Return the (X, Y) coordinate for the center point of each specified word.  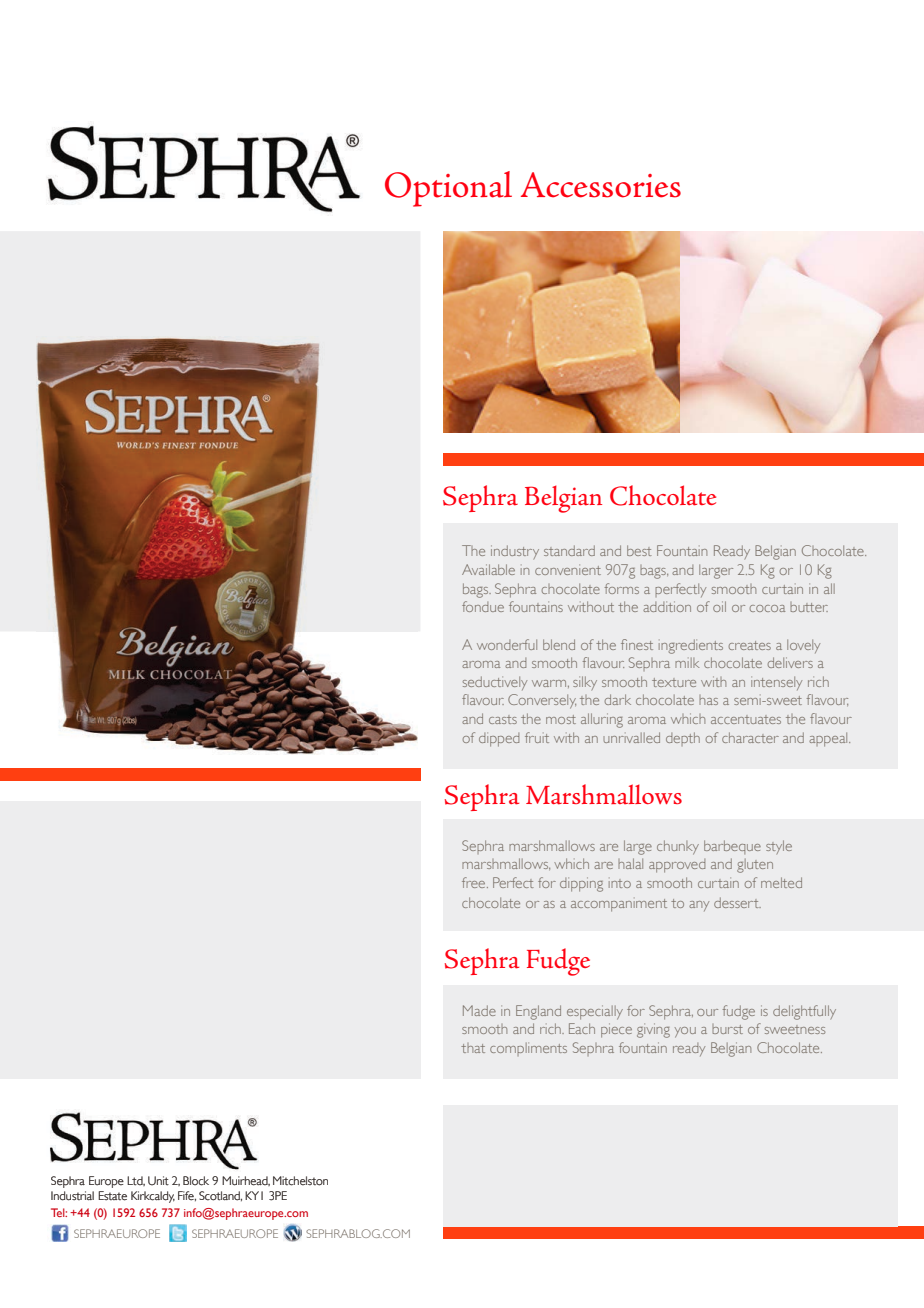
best (639, 550)
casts (503, 719)
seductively (495, 683)
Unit (158, 1181)
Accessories (601, 185)
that (473, 1048)
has (708, 700)
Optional (448, 189)
